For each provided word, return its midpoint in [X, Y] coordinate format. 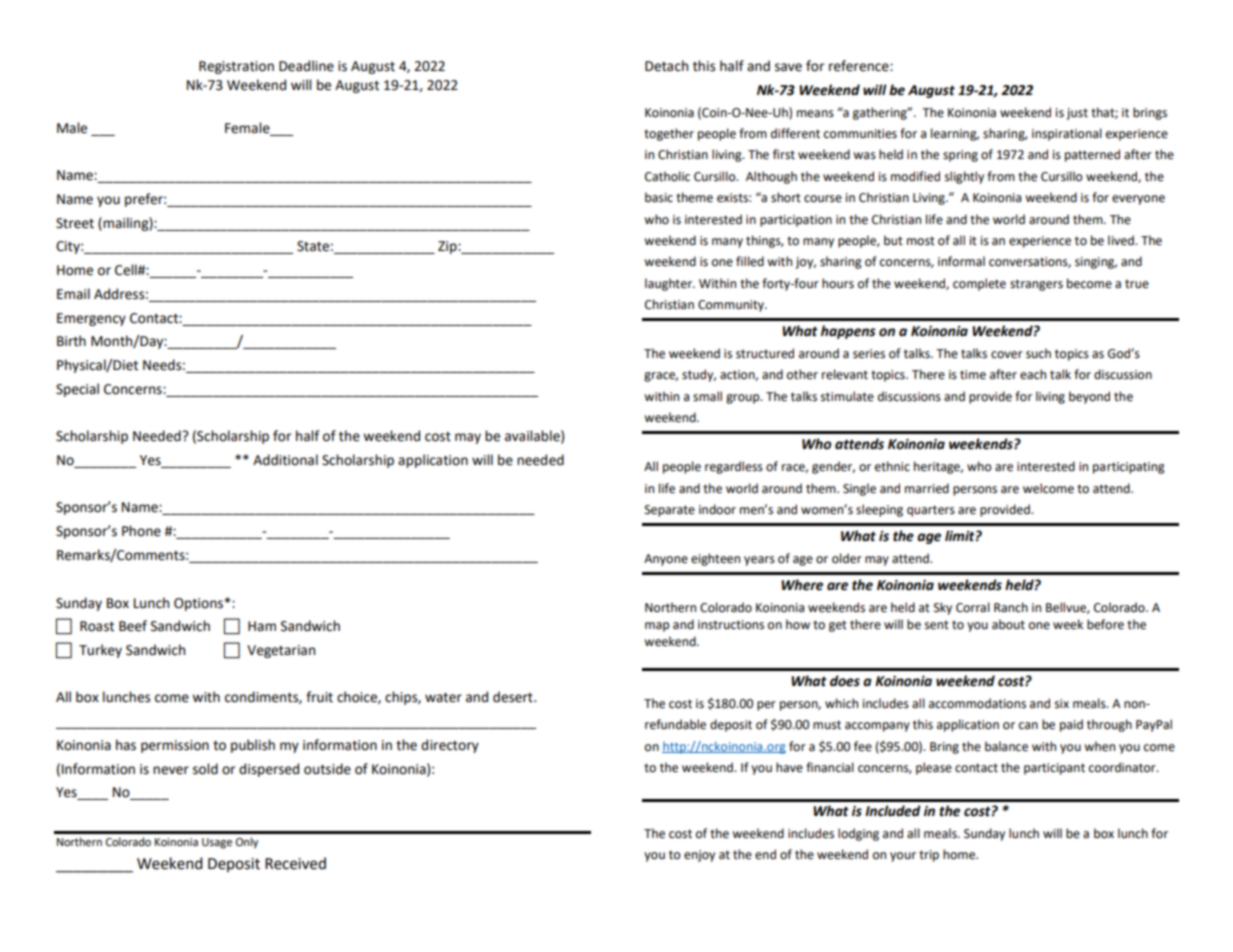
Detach [666, 66]
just [1077, 114]
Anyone [666, 560]
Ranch [1011, 607]
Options [198, 604]
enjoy [699, 856]
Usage [217, 843]
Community [732, 306]
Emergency [91, 319]
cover [1007, 355]
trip [929, 856]
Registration [236, 67]
